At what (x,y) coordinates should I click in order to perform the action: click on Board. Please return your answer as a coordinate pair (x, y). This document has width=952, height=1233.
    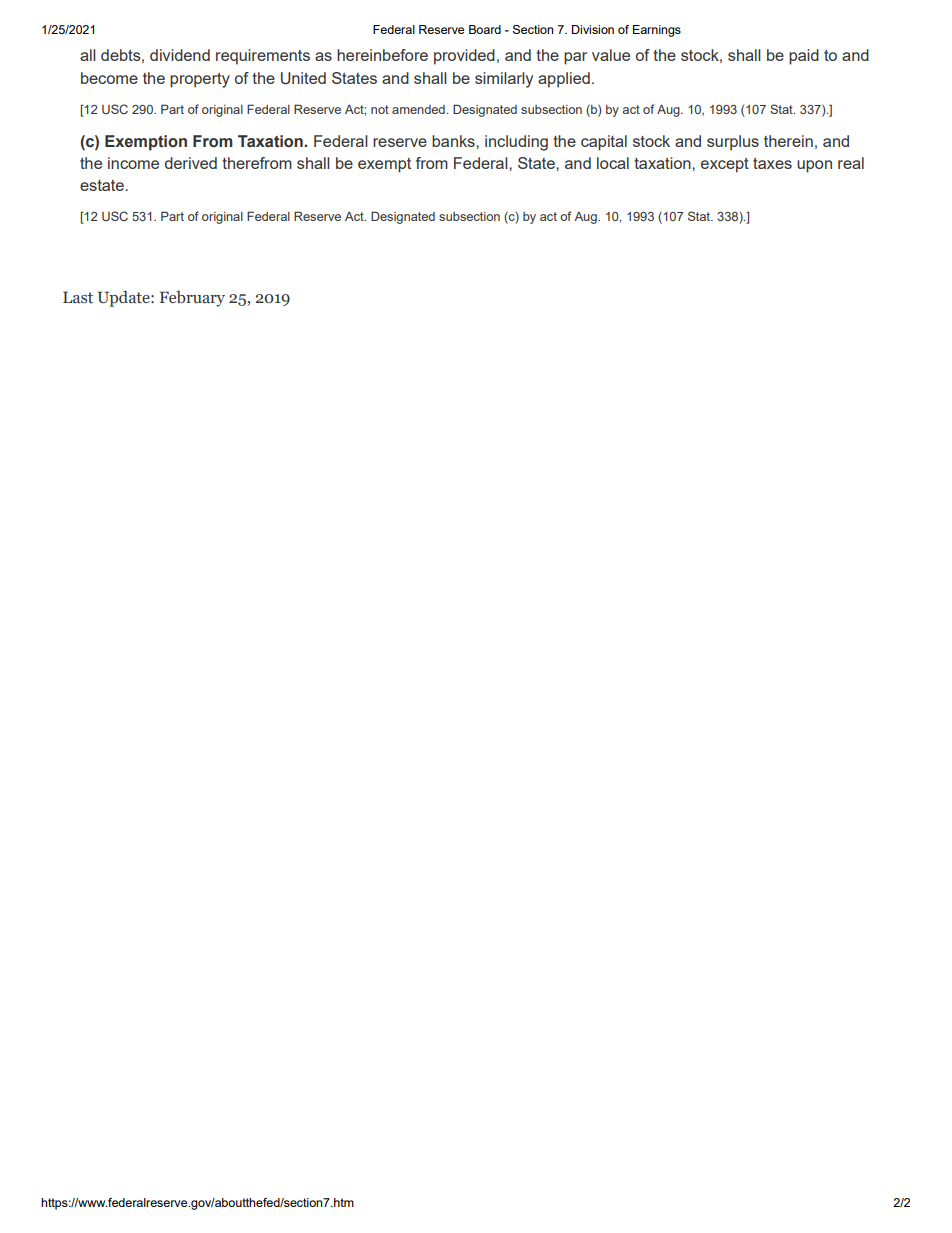
    Looking at the image, I should click on (485, 29).
